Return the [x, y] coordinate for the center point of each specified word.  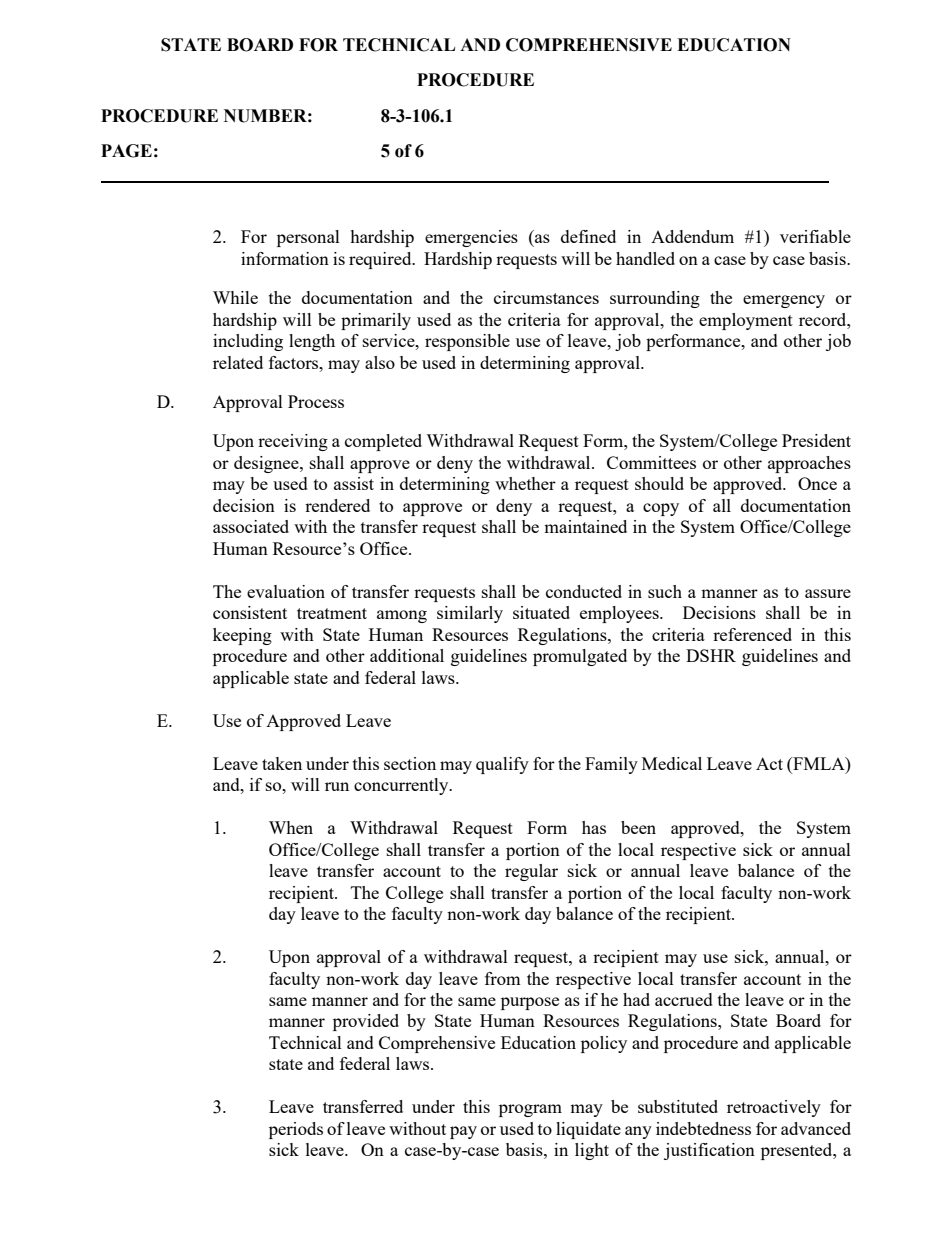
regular [531, 872]
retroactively [774, 1108]
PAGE [126, 151]
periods [296, 1130]
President [816, 440]
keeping [242, 636]
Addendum [692, 236]
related [238, 362]
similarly [470, 614]
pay [463, 1132]
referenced [752, 634]
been [638, 827]
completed [383, 442]
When [291, 827]
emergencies [471, 238]
